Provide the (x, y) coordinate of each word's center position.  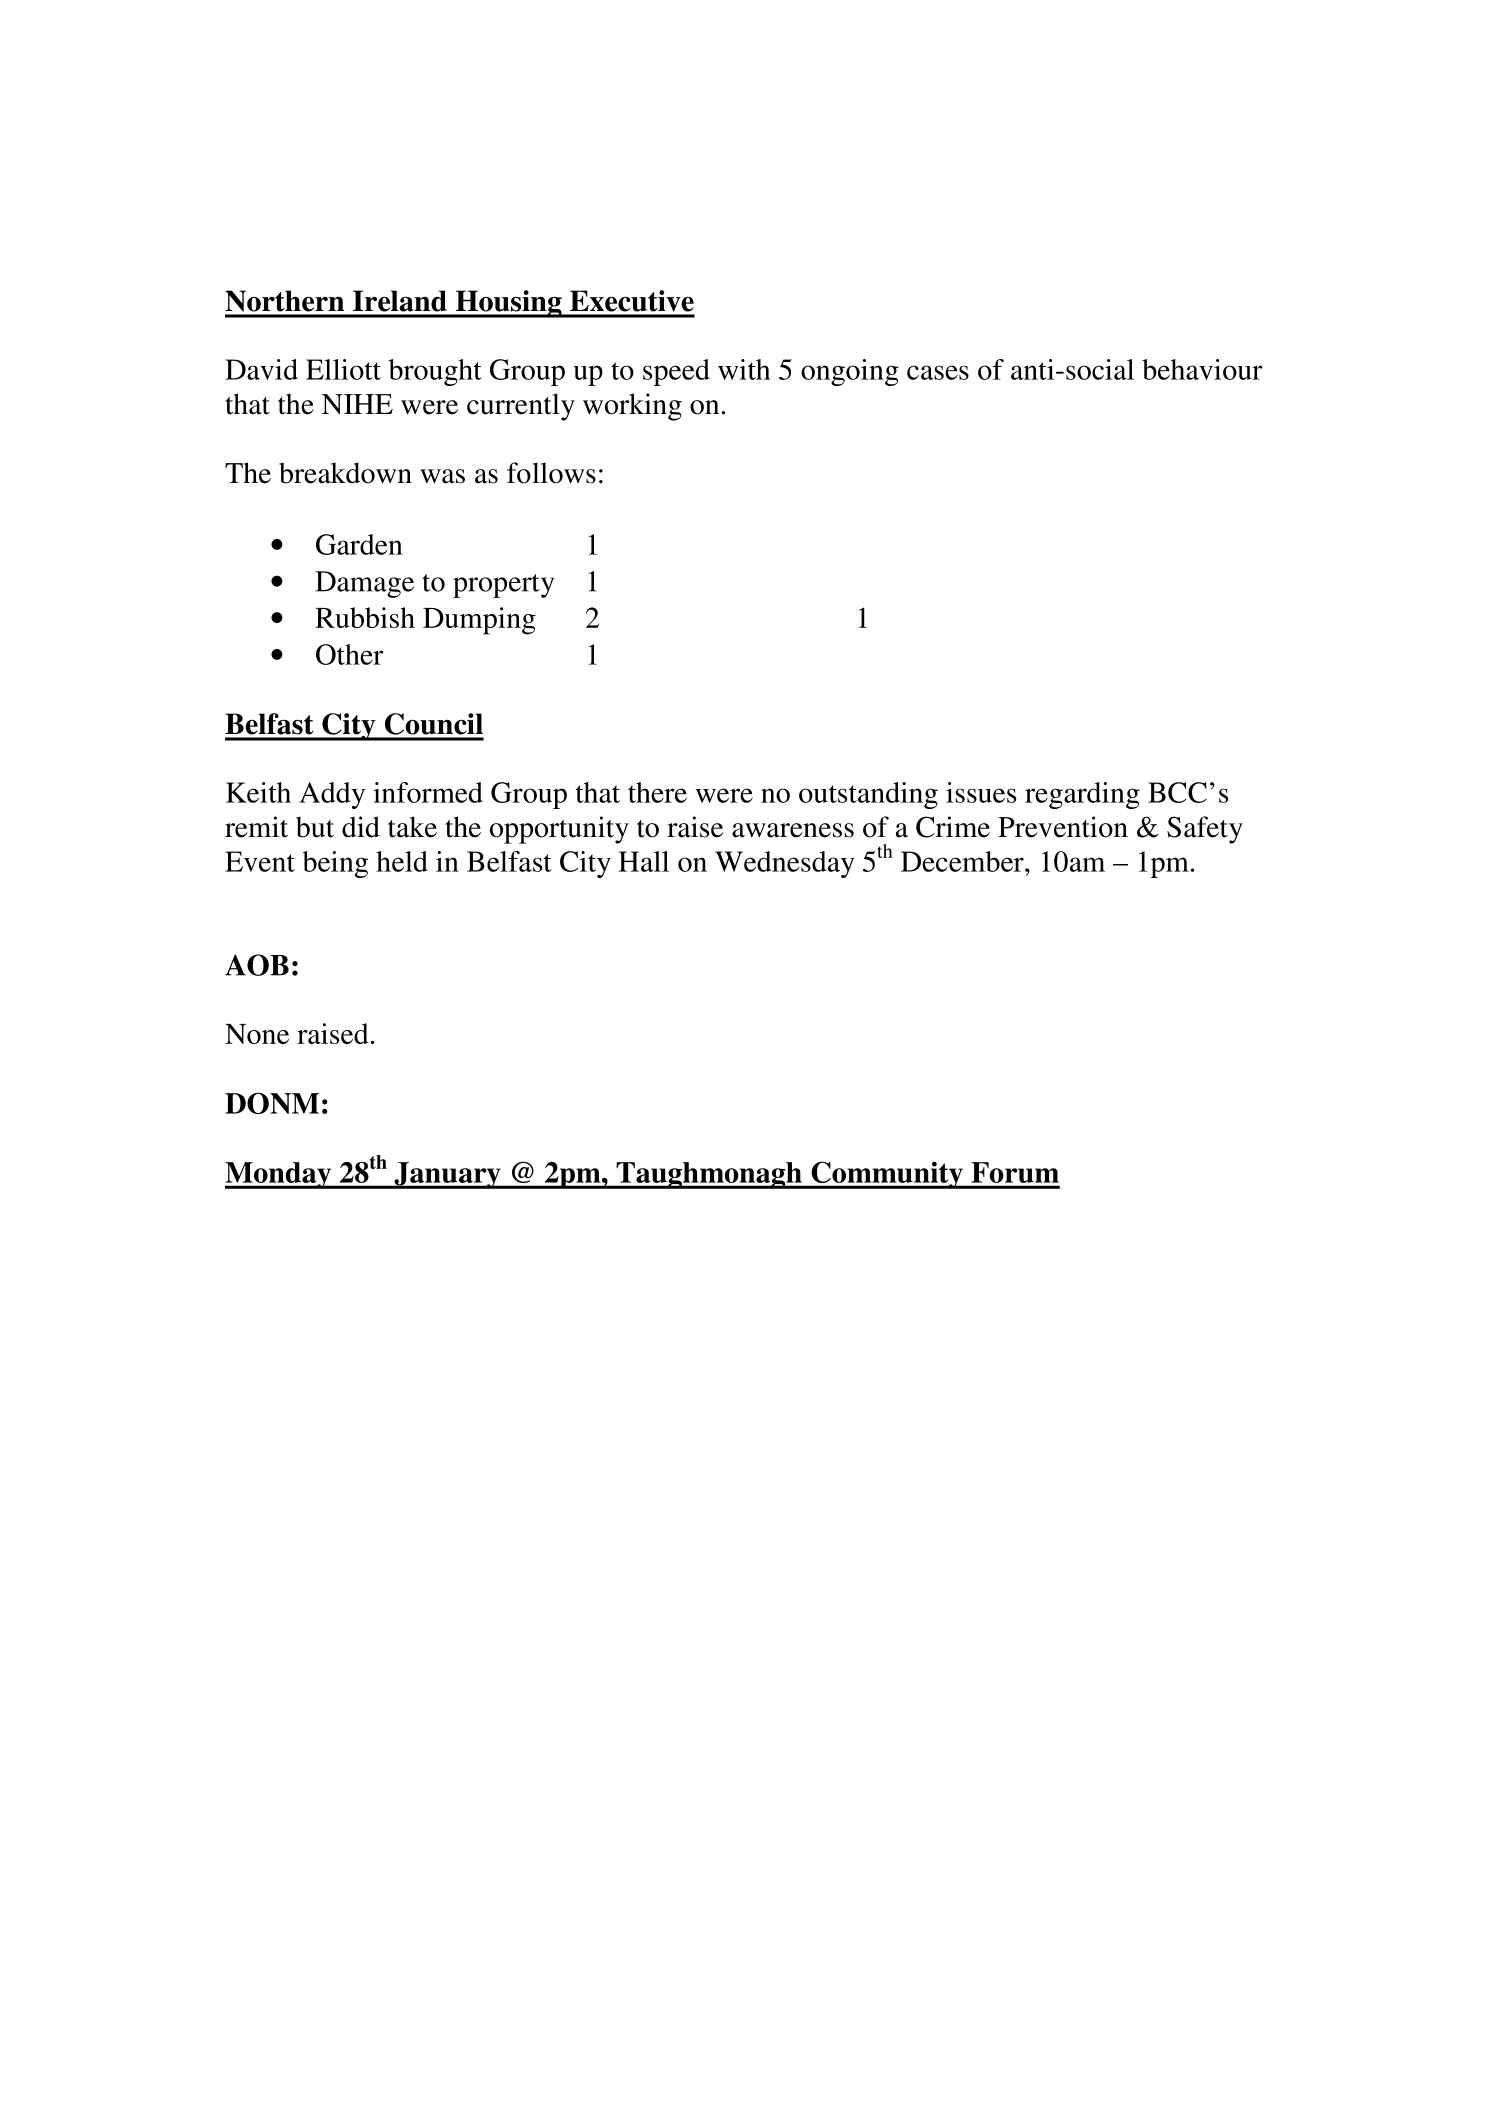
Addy (332, 795)
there (657, 792)
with (744, 369)
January (447, 1175)
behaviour (1202, 369)
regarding (1082, 795)
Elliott (343, 369)
